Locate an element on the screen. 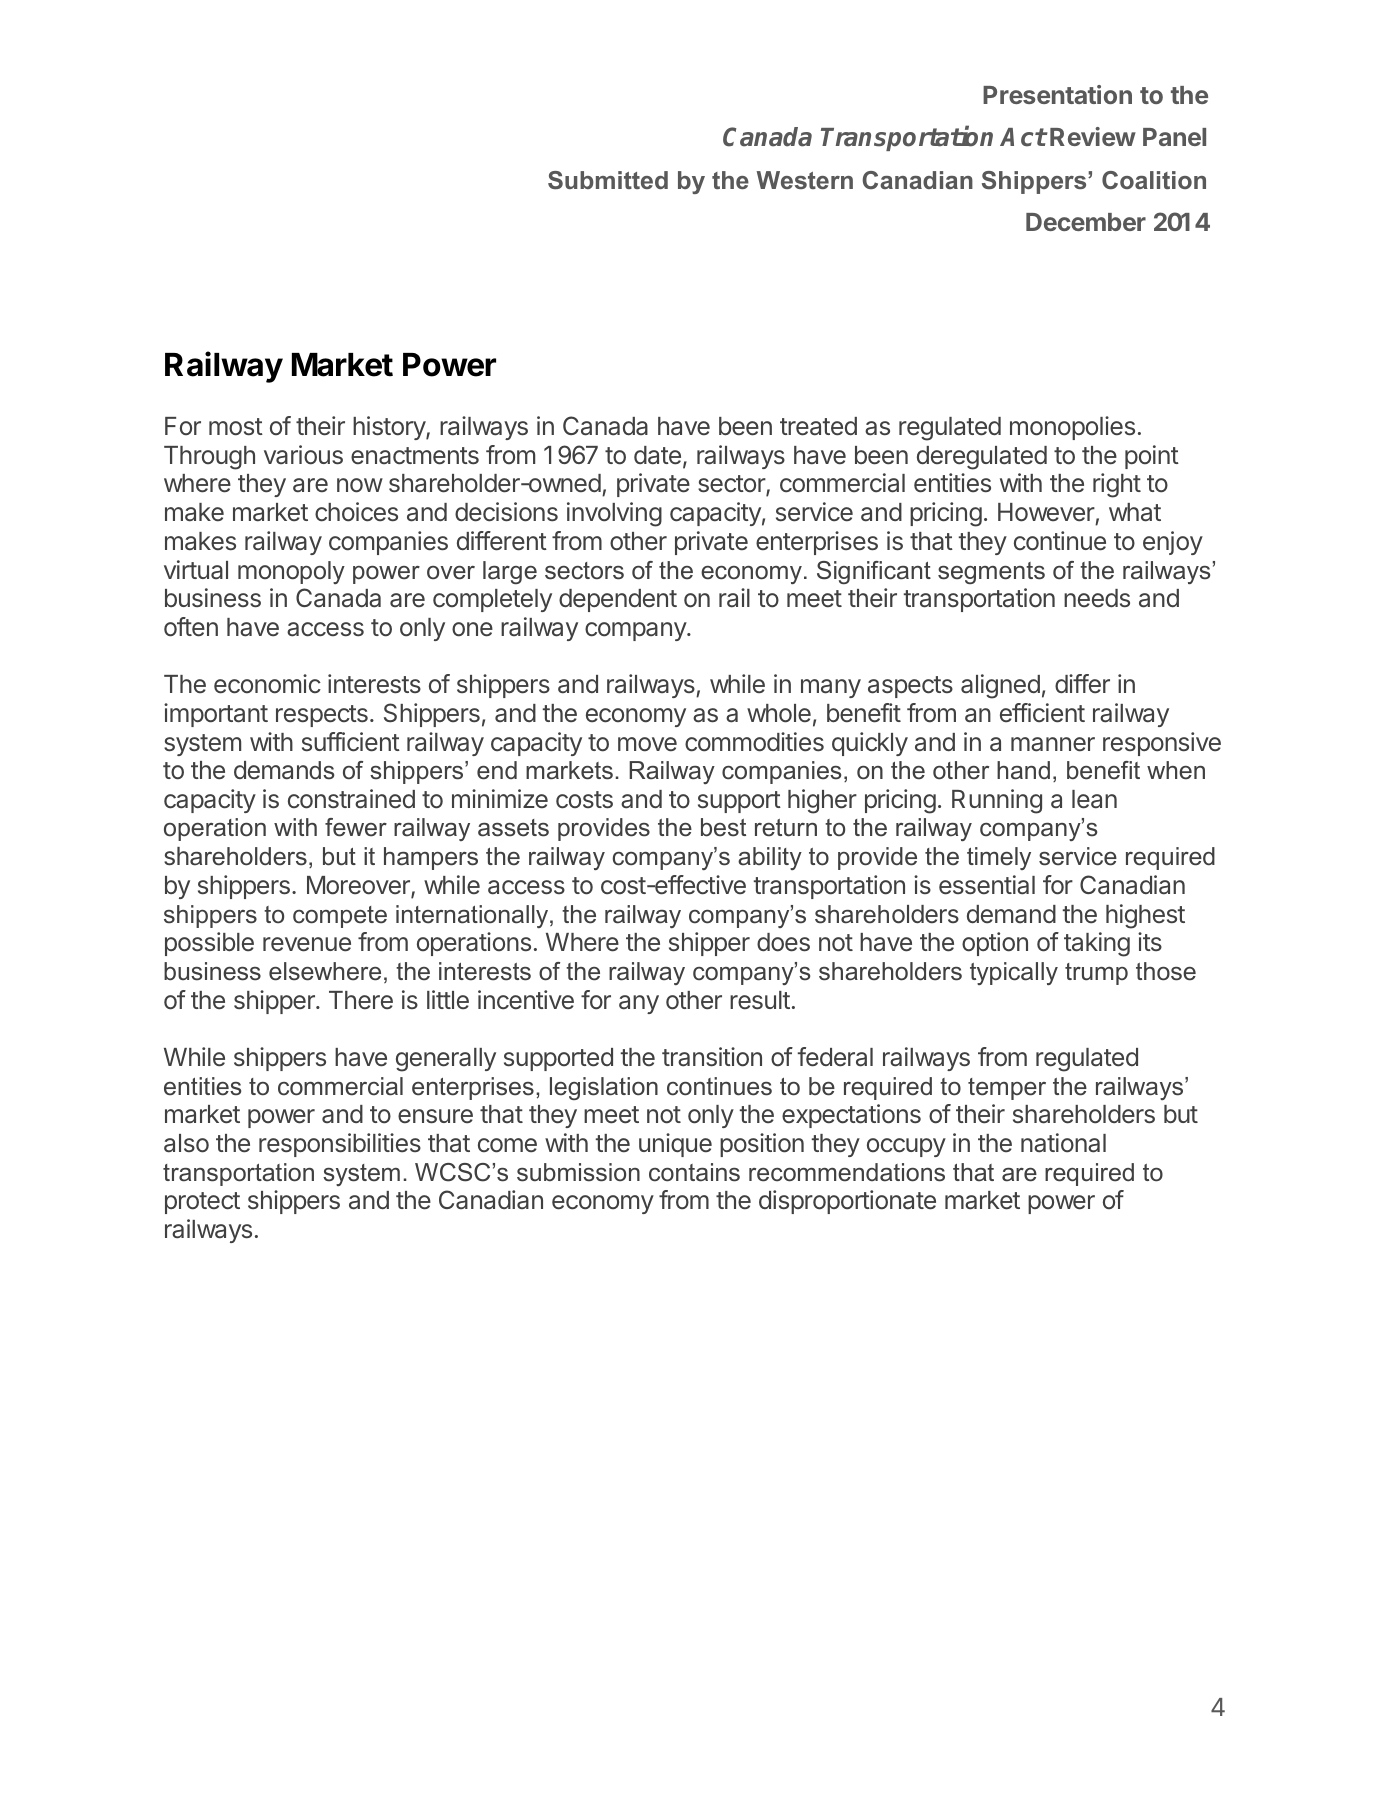 The image size is (1387, 1795). contains is located at coordinates (694, 1172).
